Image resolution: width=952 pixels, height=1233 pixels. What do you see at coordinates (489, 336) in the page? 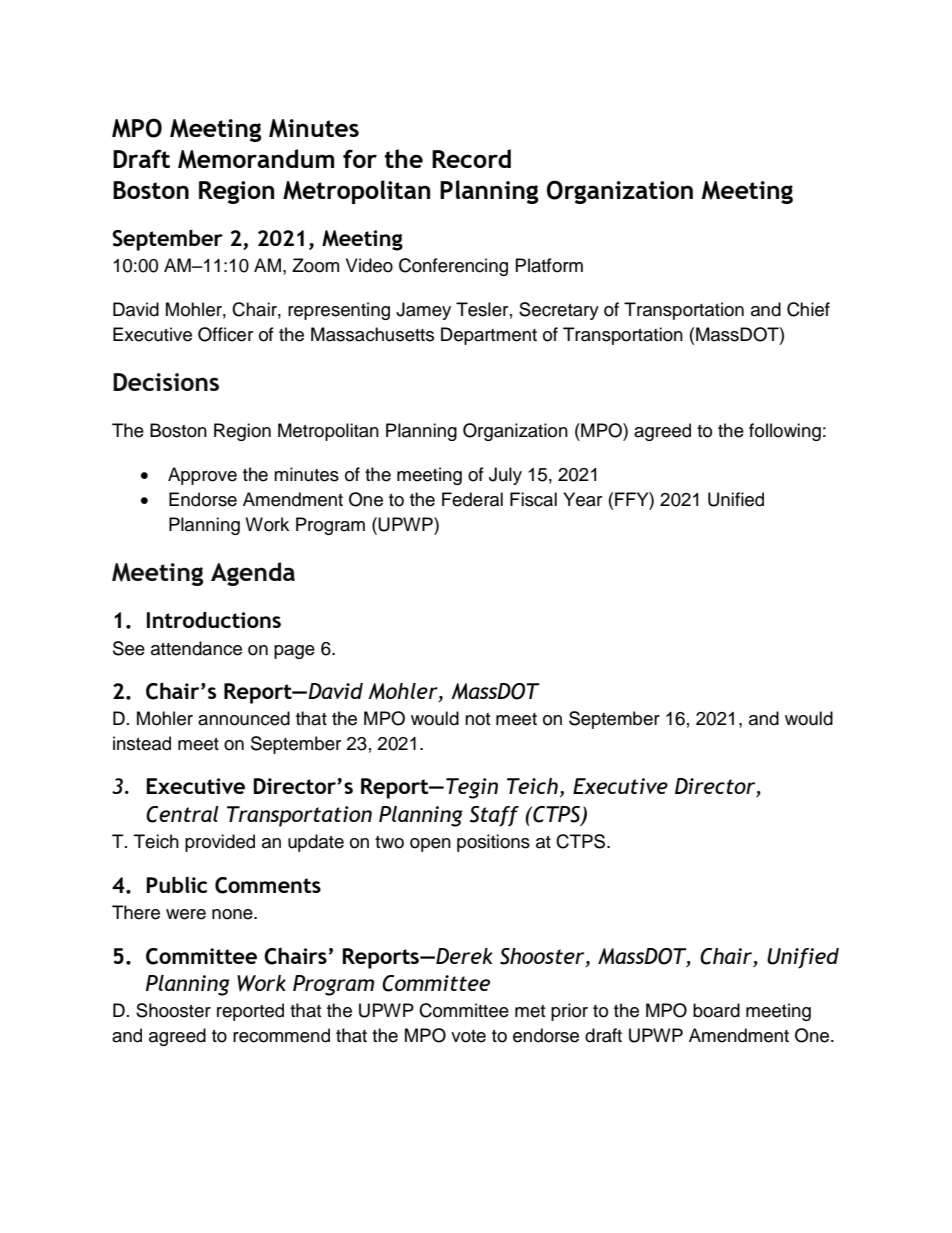
I see `Department` at bounding box center [489, 336].
